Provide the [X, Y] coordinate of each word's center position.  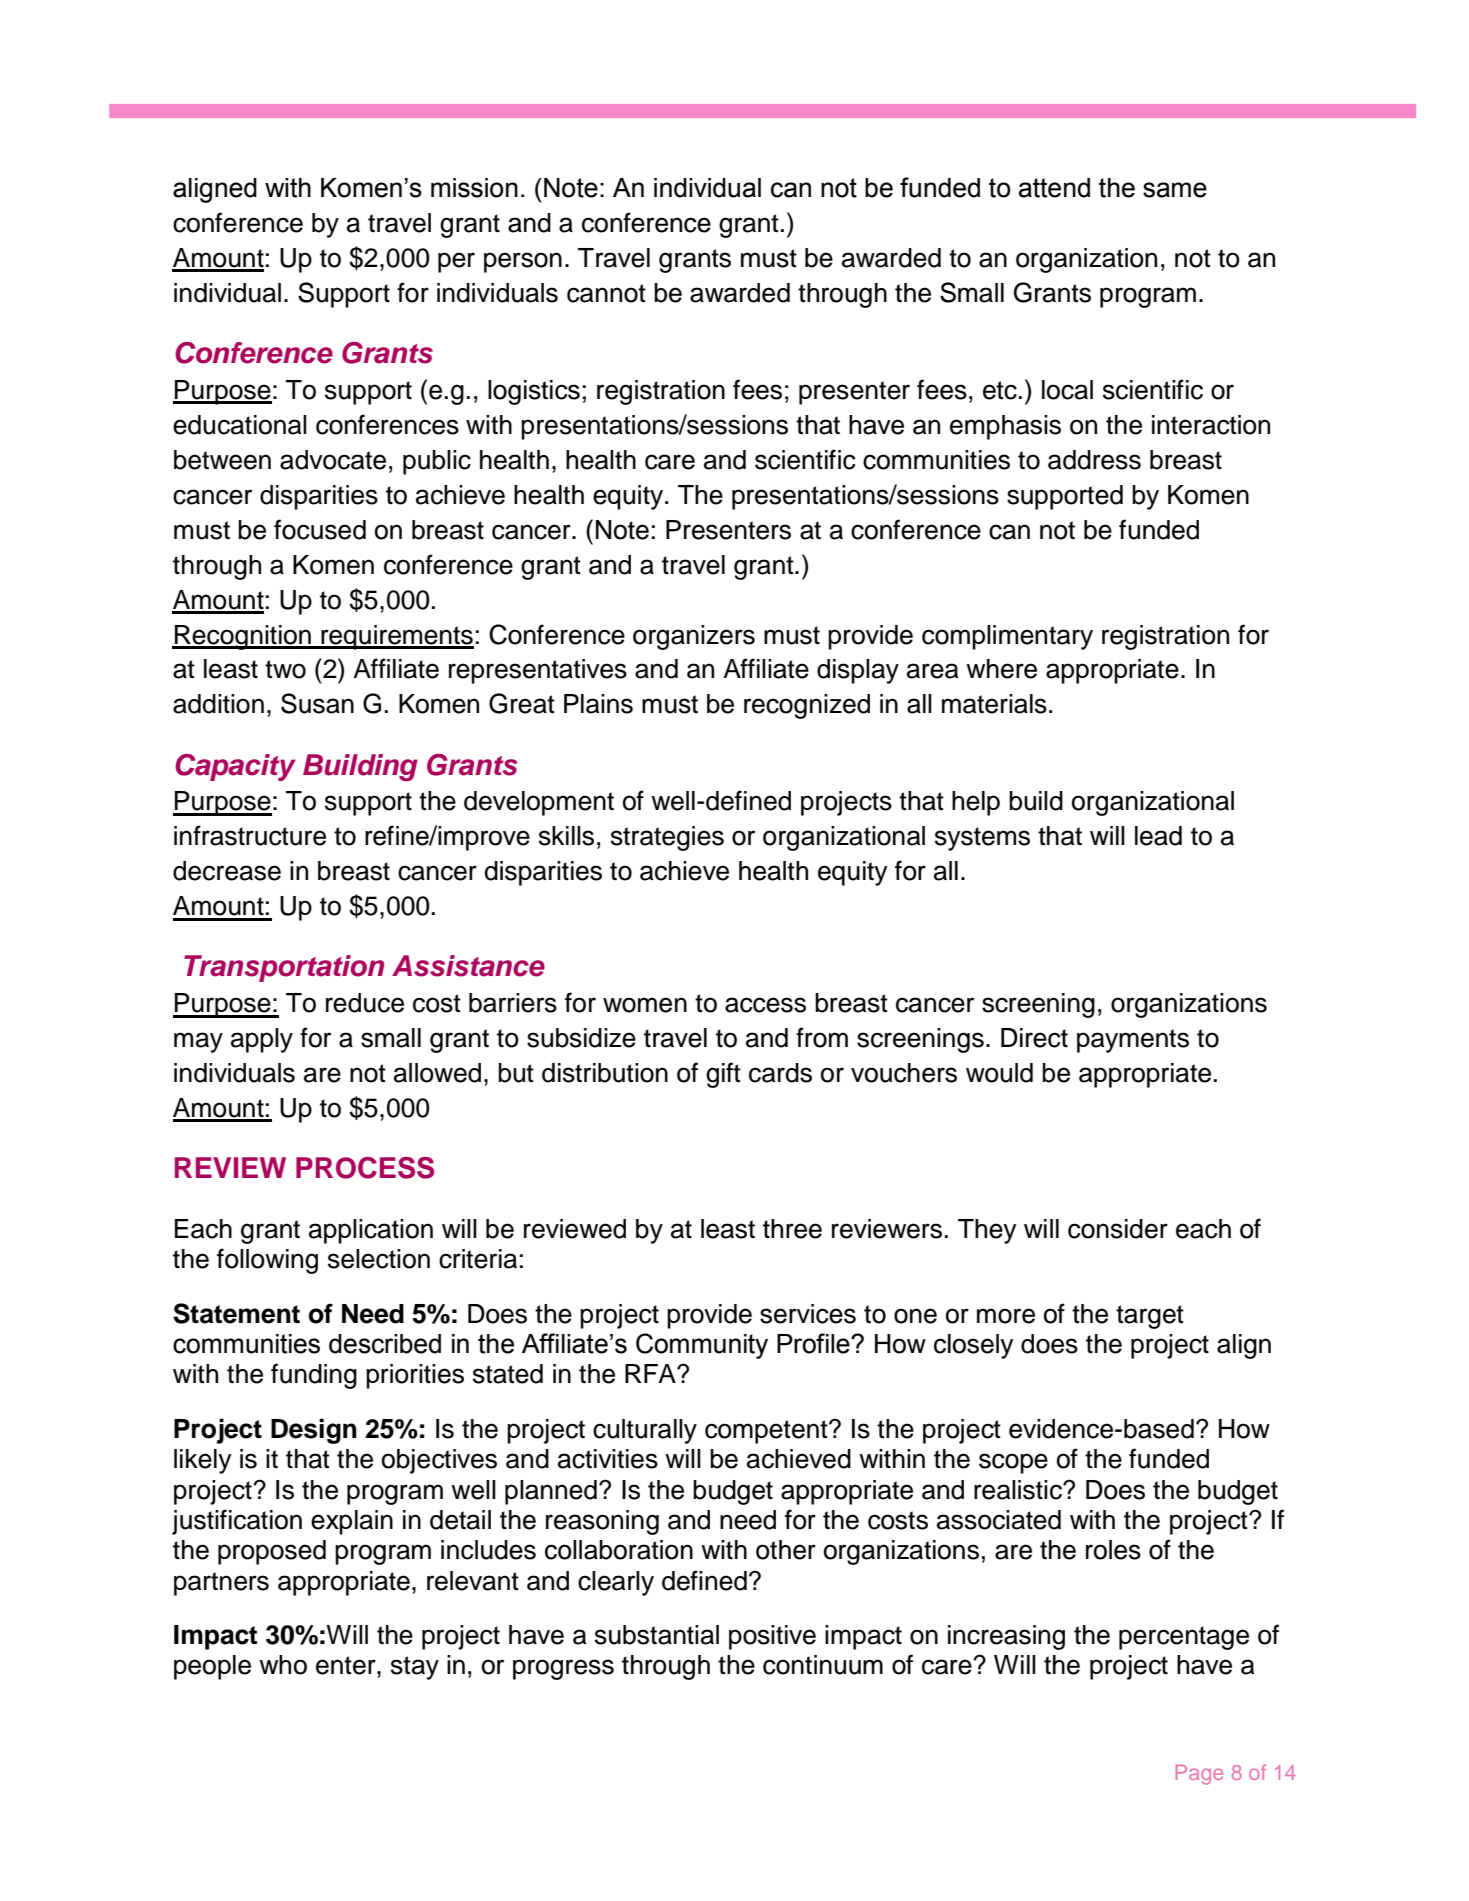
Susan [317, 703]
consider [1118, 1229]
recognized [807, 706]
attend [1054, 188]
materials [994, 704]
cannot [606, 293]
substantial [657, 1635]
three [792, 1229]
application [371, 1231]
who [283, 1665]
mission [474, 188]
